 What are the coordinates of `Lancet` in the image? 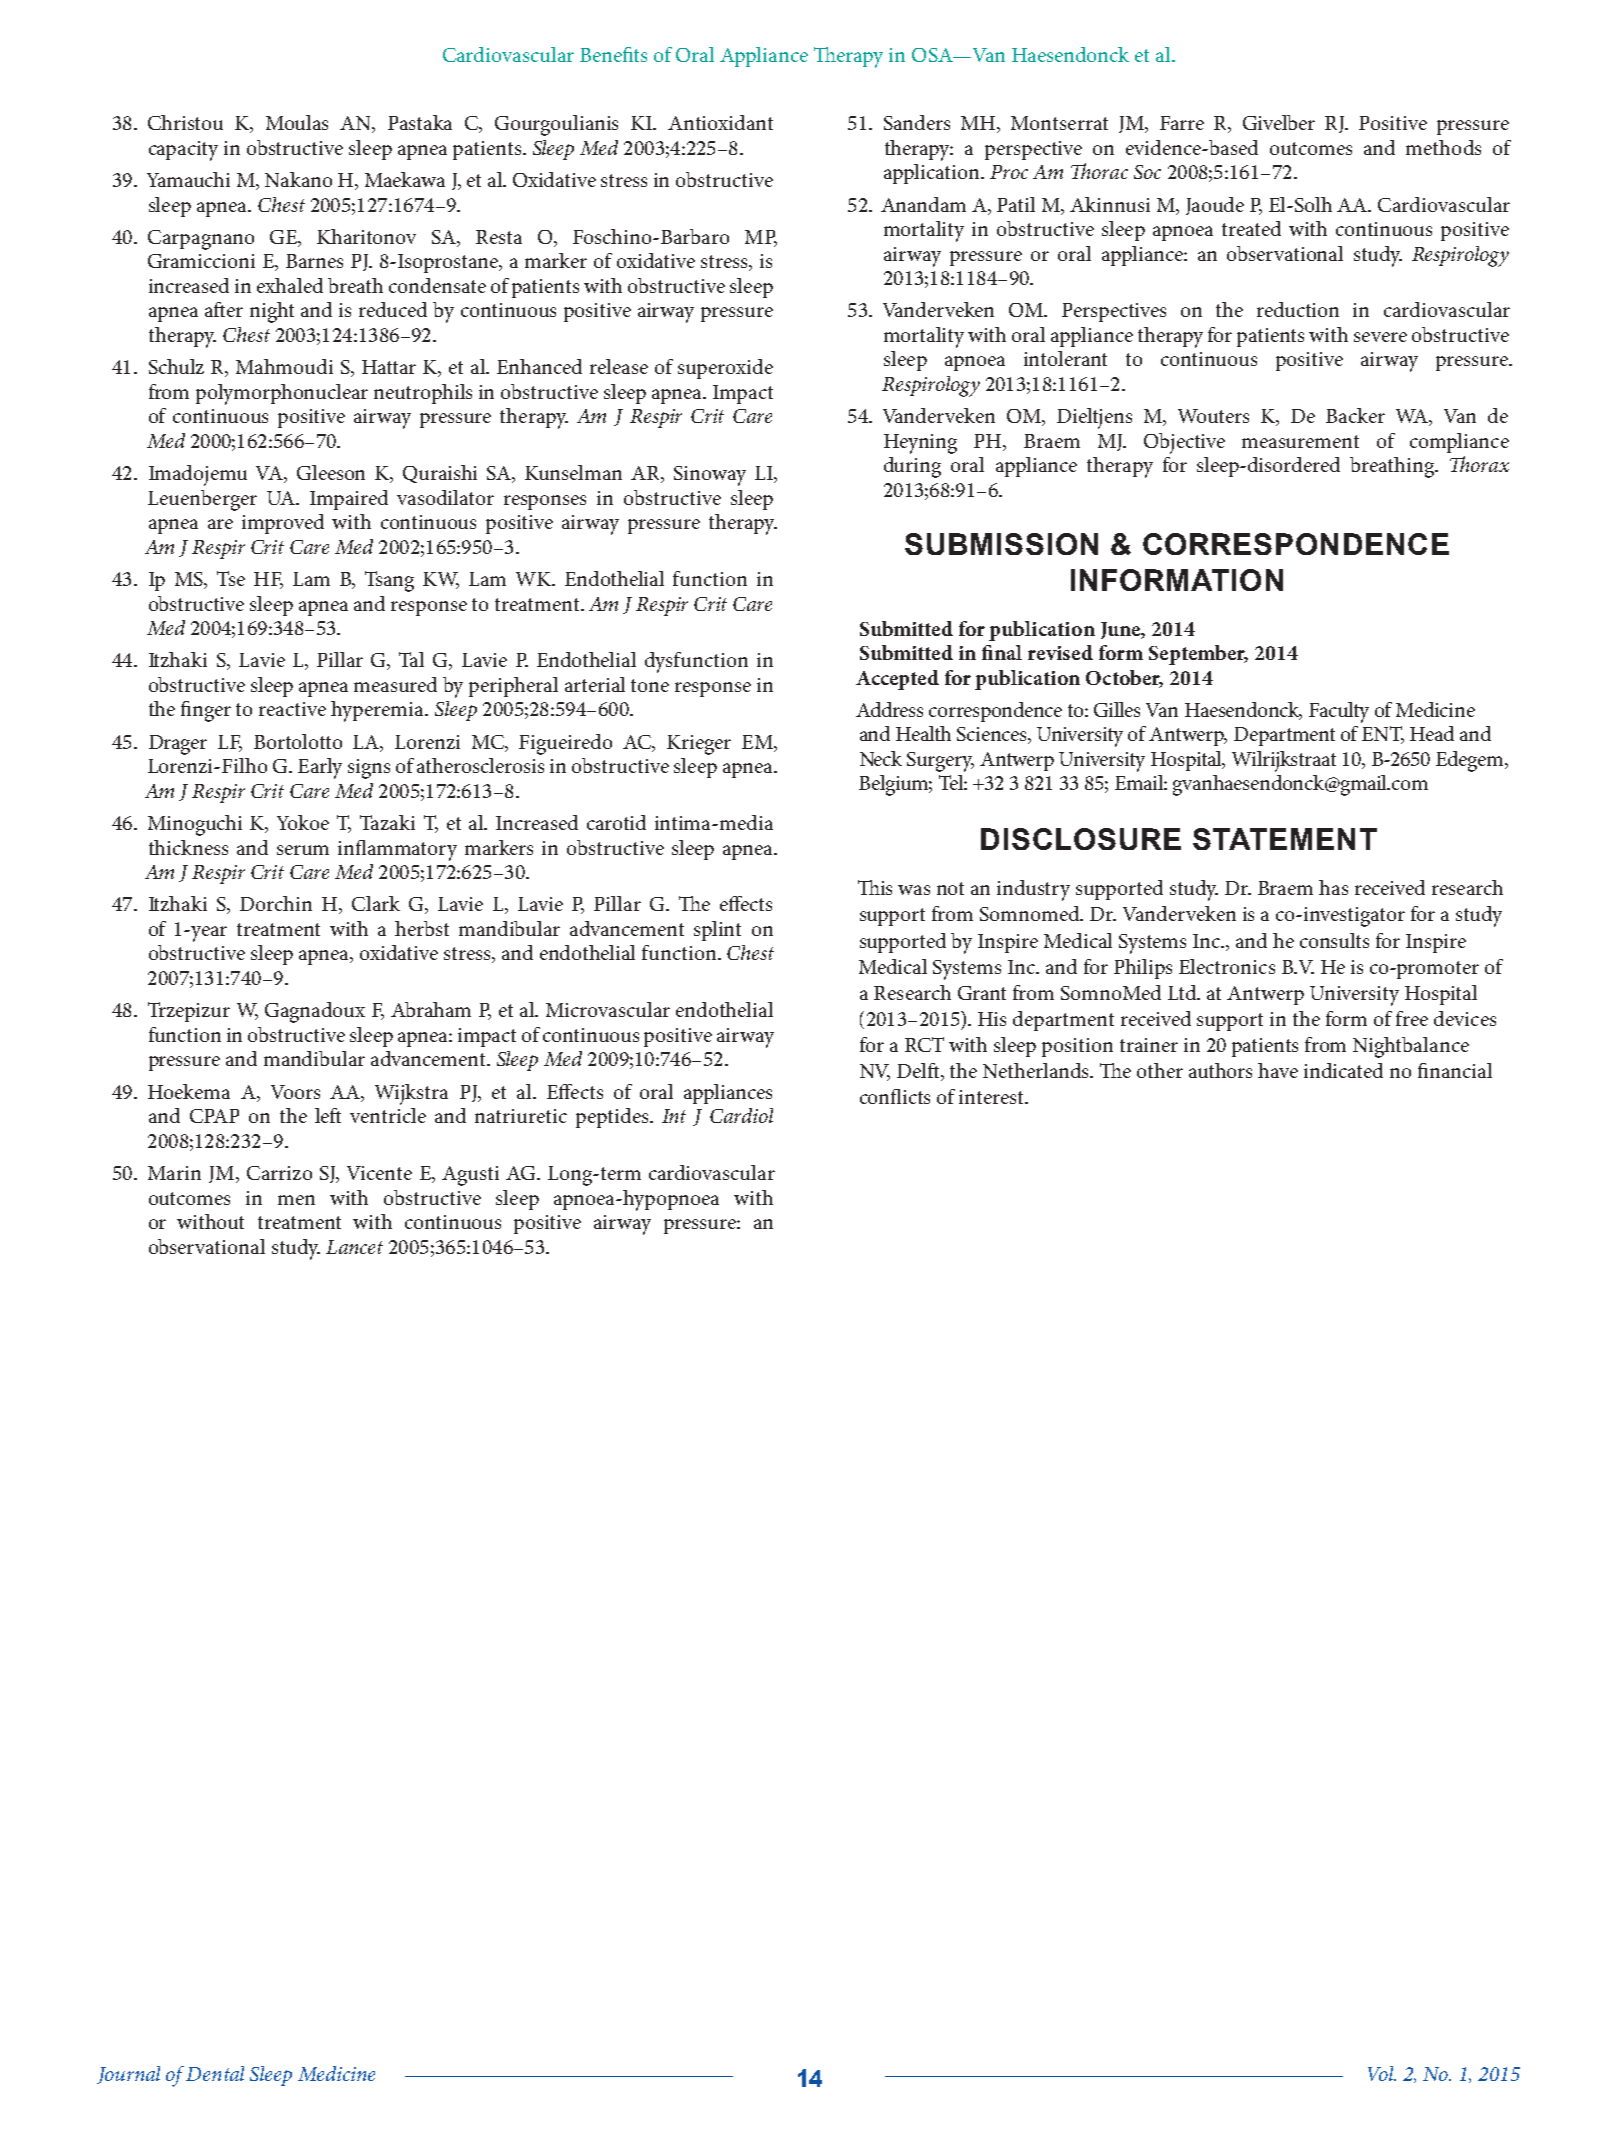 It's located at (354, 1247).
